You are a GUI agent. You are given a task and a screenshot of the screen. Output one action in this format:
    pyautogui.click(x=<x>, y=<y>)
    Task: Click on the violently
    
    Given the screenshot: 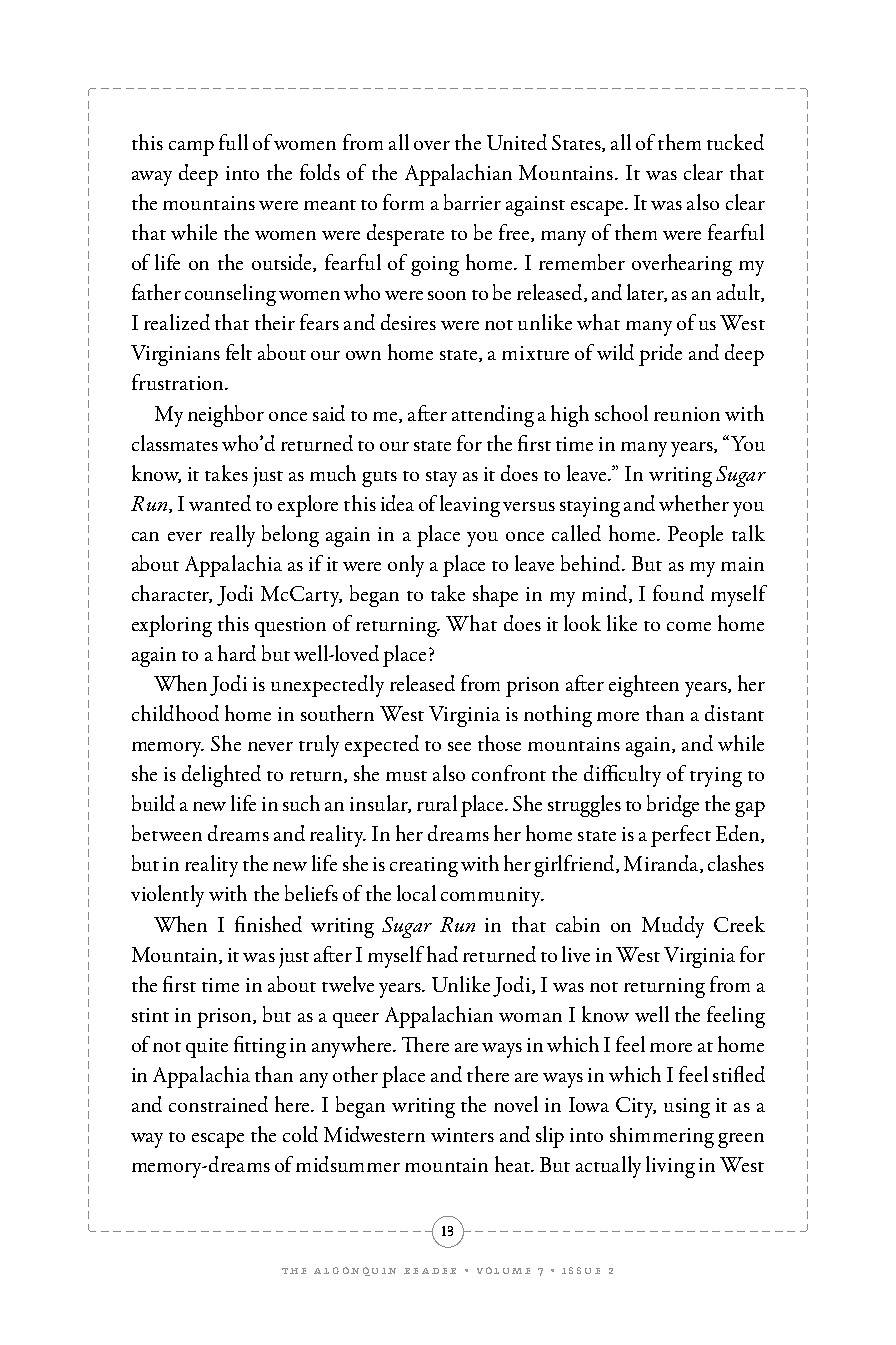 What is the action you would take?
    pyautogui.click(x=167, y=896)
